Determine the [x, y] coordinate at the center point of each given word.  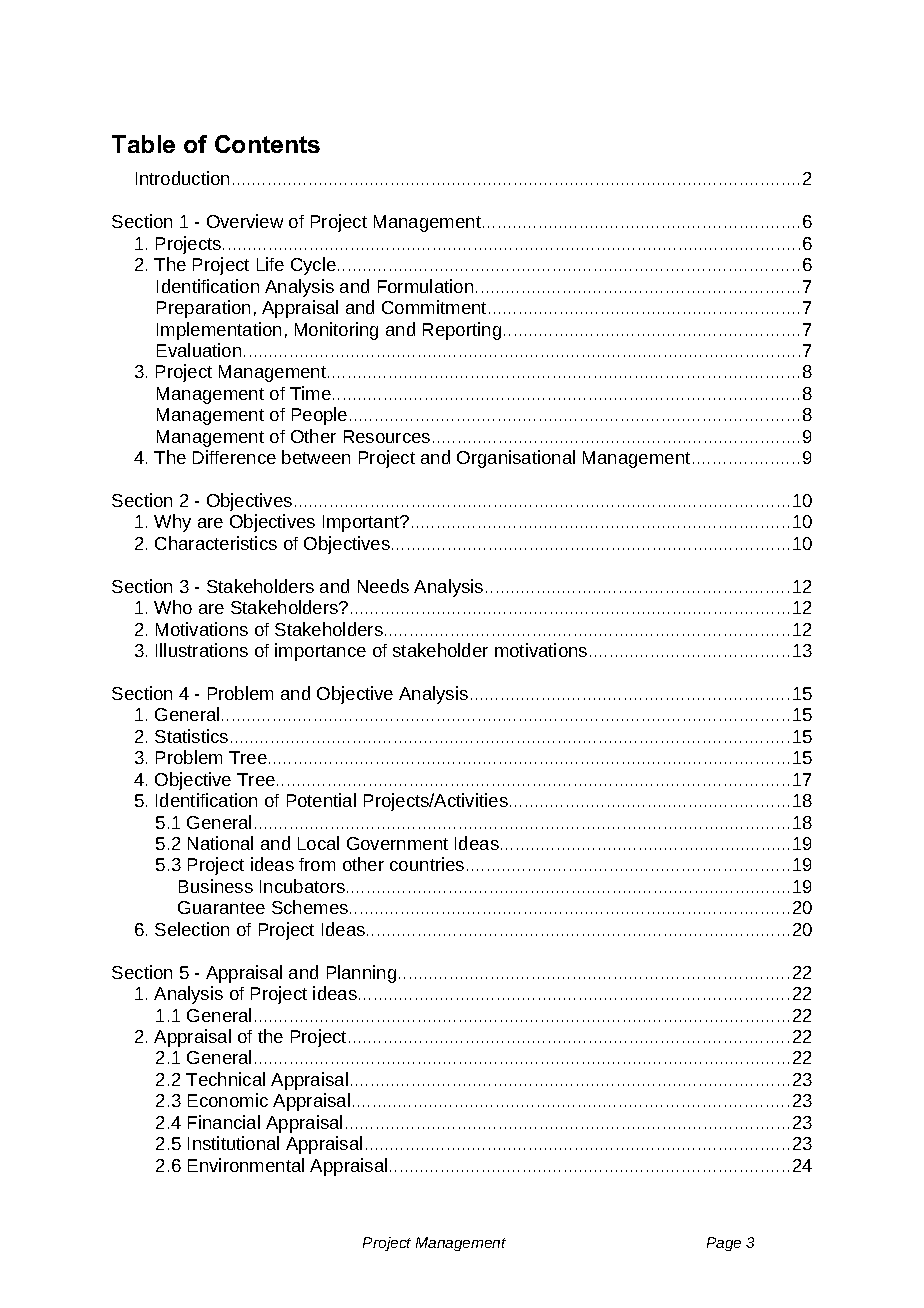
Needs [383, 586]
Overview [245, 221]
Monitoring [336, 331]
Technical [225, 1079]
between [316, 457]
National [220, 843]
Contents [267, 144]
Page [724, 1244]
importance [320, 652]
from [317, 864]
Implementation [219, 331]
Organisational [516, 459]
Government [397, 843]
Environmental [246, 1165]
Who [173, 607]
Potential [321, 800]
